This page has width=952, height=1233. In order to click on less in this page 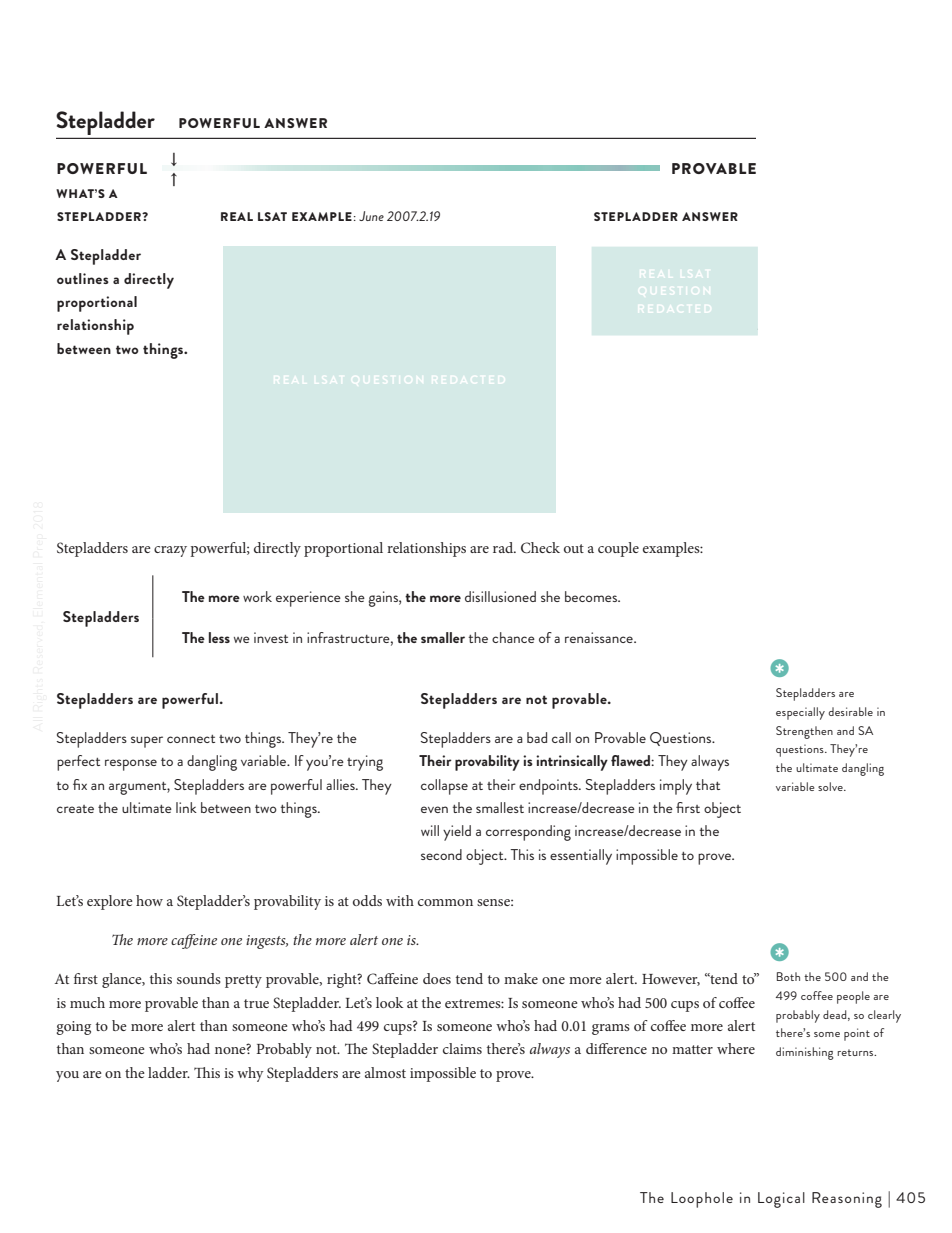, I will do `click(219, 637)`.
